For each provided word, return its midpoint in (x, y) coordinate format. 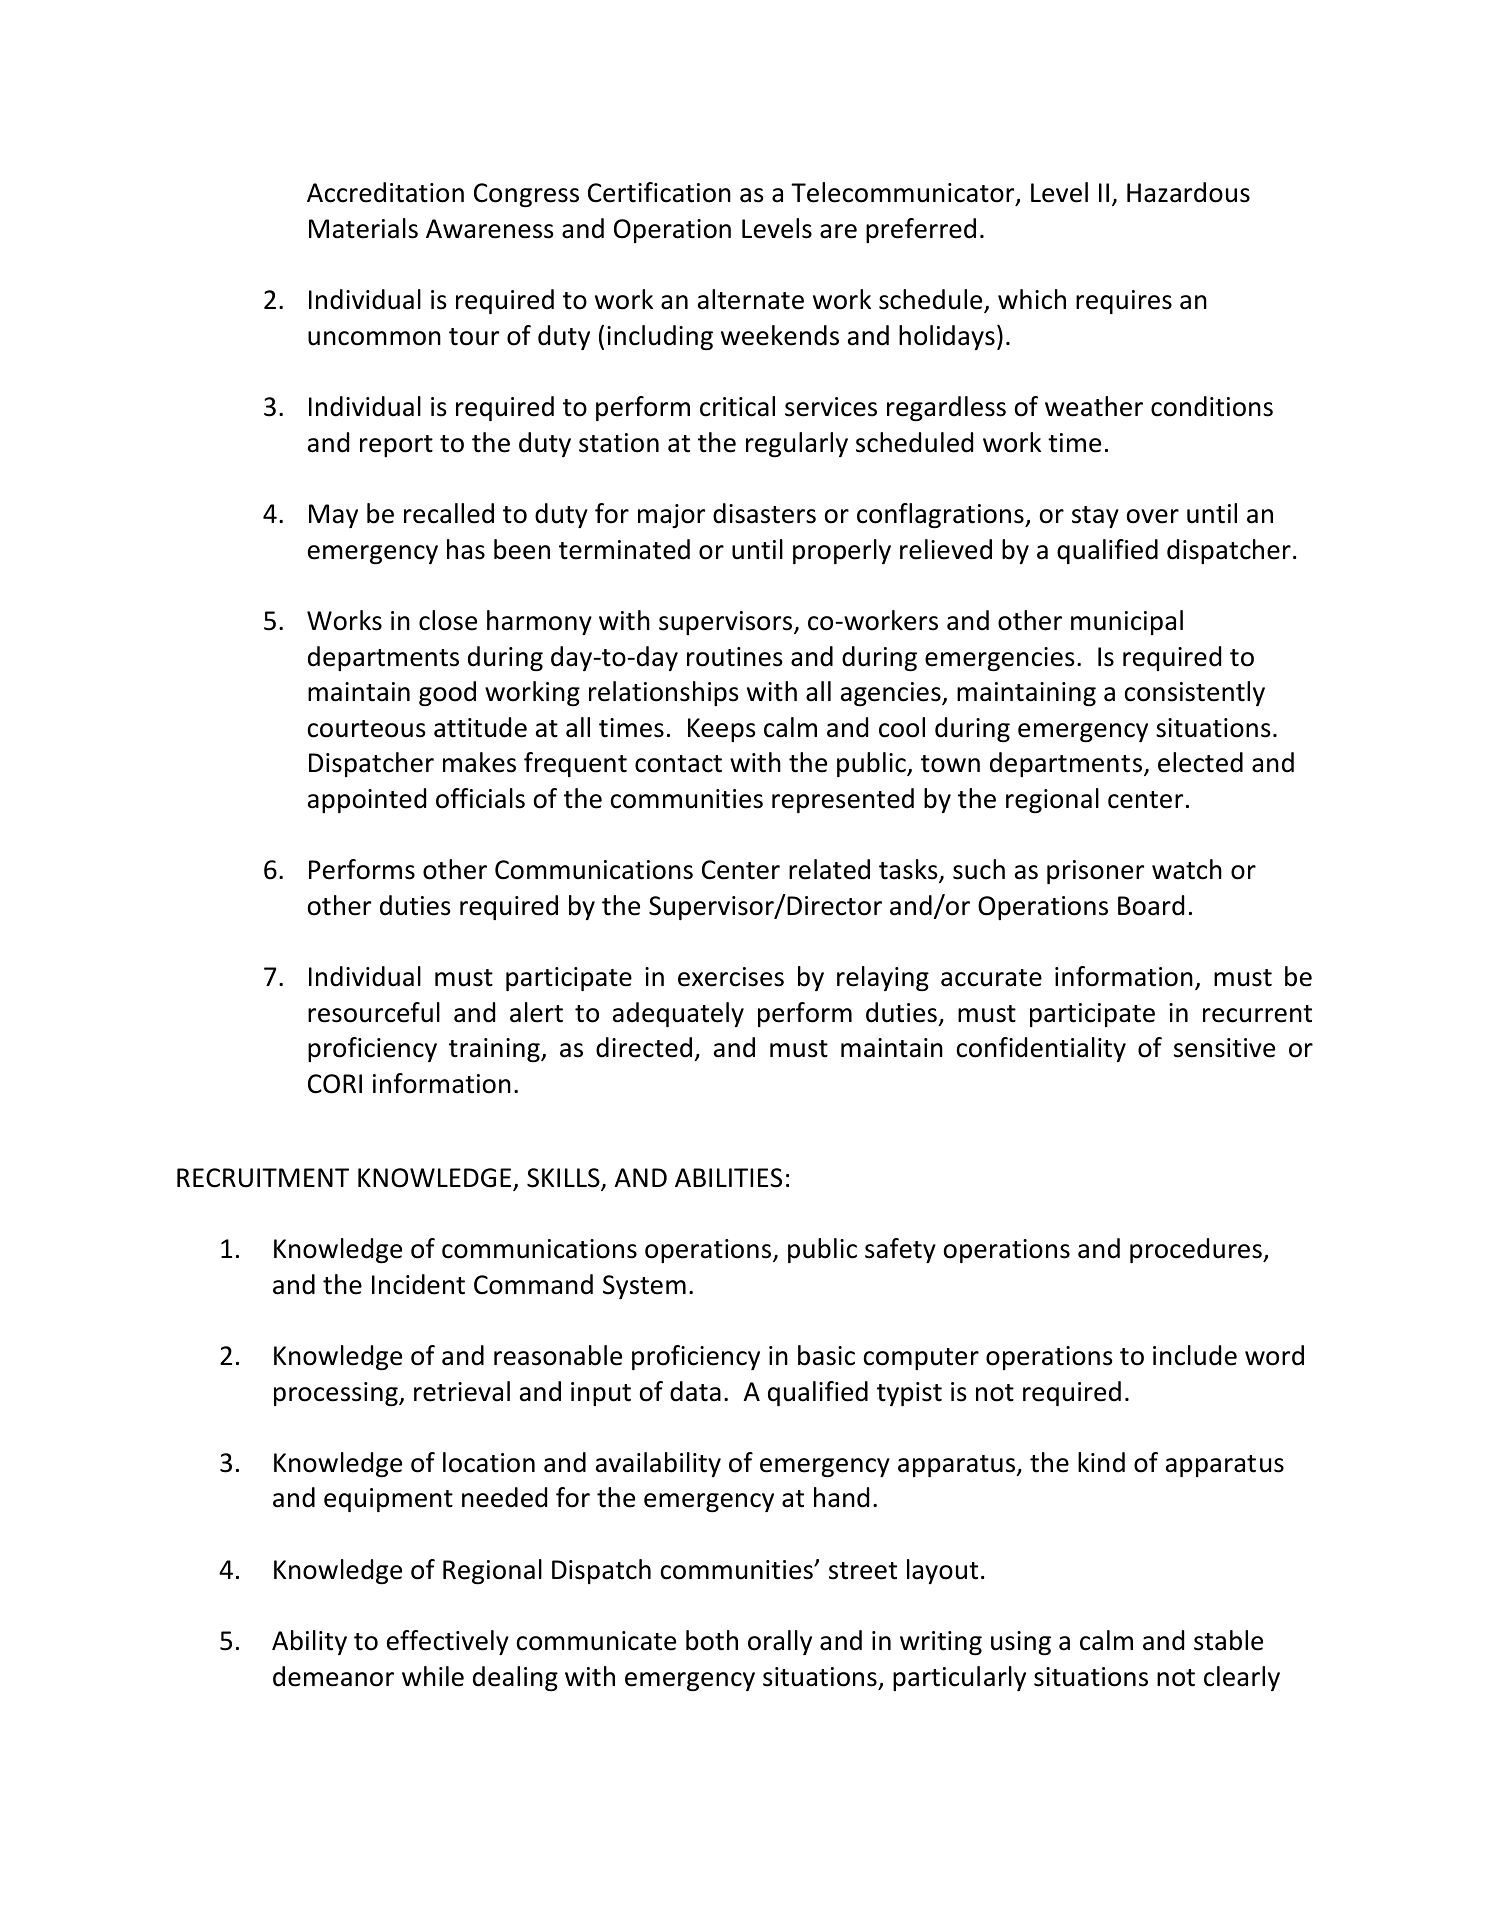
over (1153, 516)
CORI (335, 1084)
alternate (751, 299)
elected (1200, 762)
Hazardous (1188, 192)
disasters (764, 513)
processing (337, 1394)
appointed (367, 800)
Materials (363, 228)
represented (843, 800)
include (1195, 1355)
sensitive (1224, 1048)
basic (826, 1355)
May (333, 516)
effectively (448, 1642)
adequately (678, 1014)
